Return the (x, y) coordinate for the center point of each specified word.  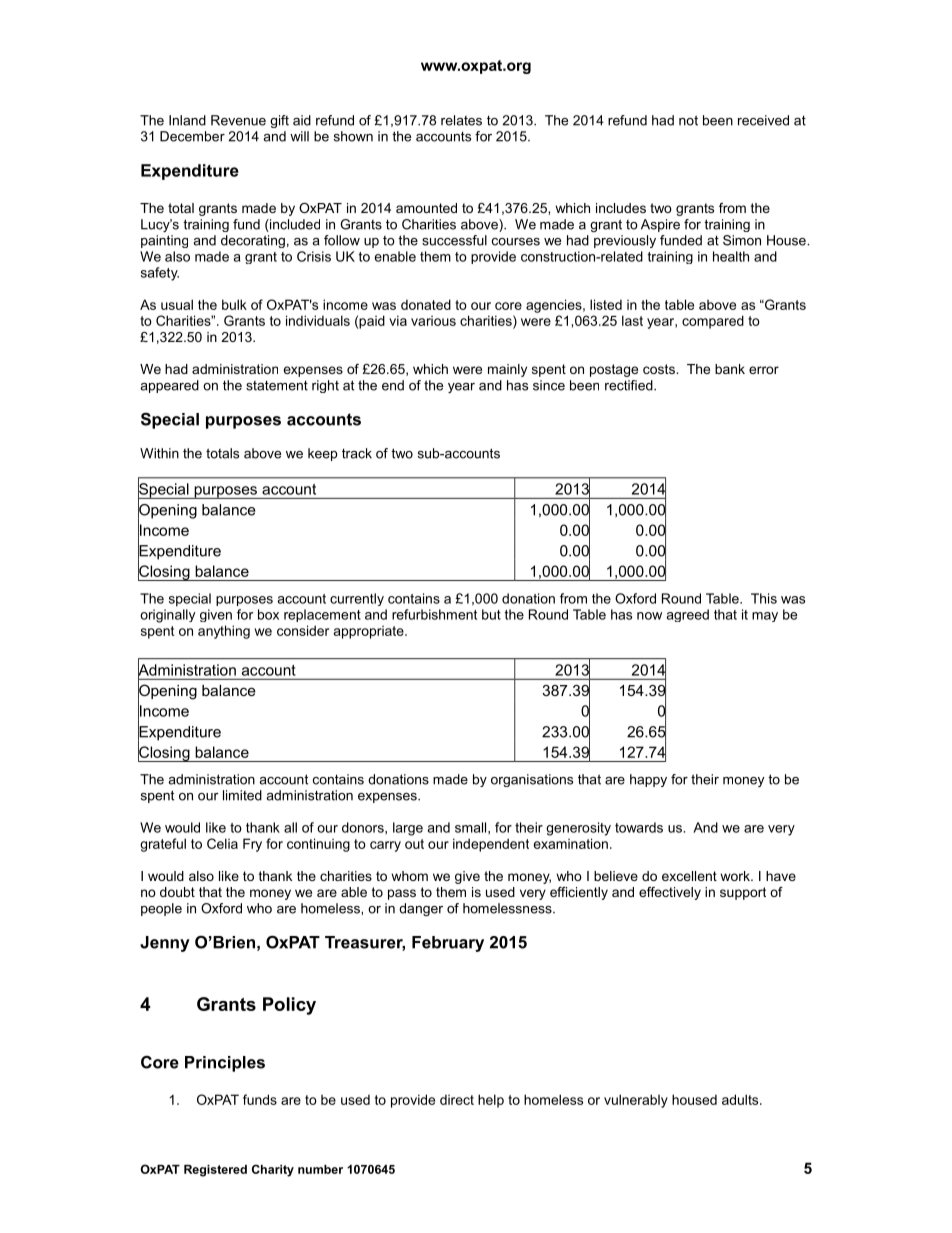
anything (224, 632)
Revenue (238, 120)
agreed (687, 615)
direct (457, 1099)
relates (461, 120)
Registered (215, 1171)
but (491, 614)
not (688, 120)
